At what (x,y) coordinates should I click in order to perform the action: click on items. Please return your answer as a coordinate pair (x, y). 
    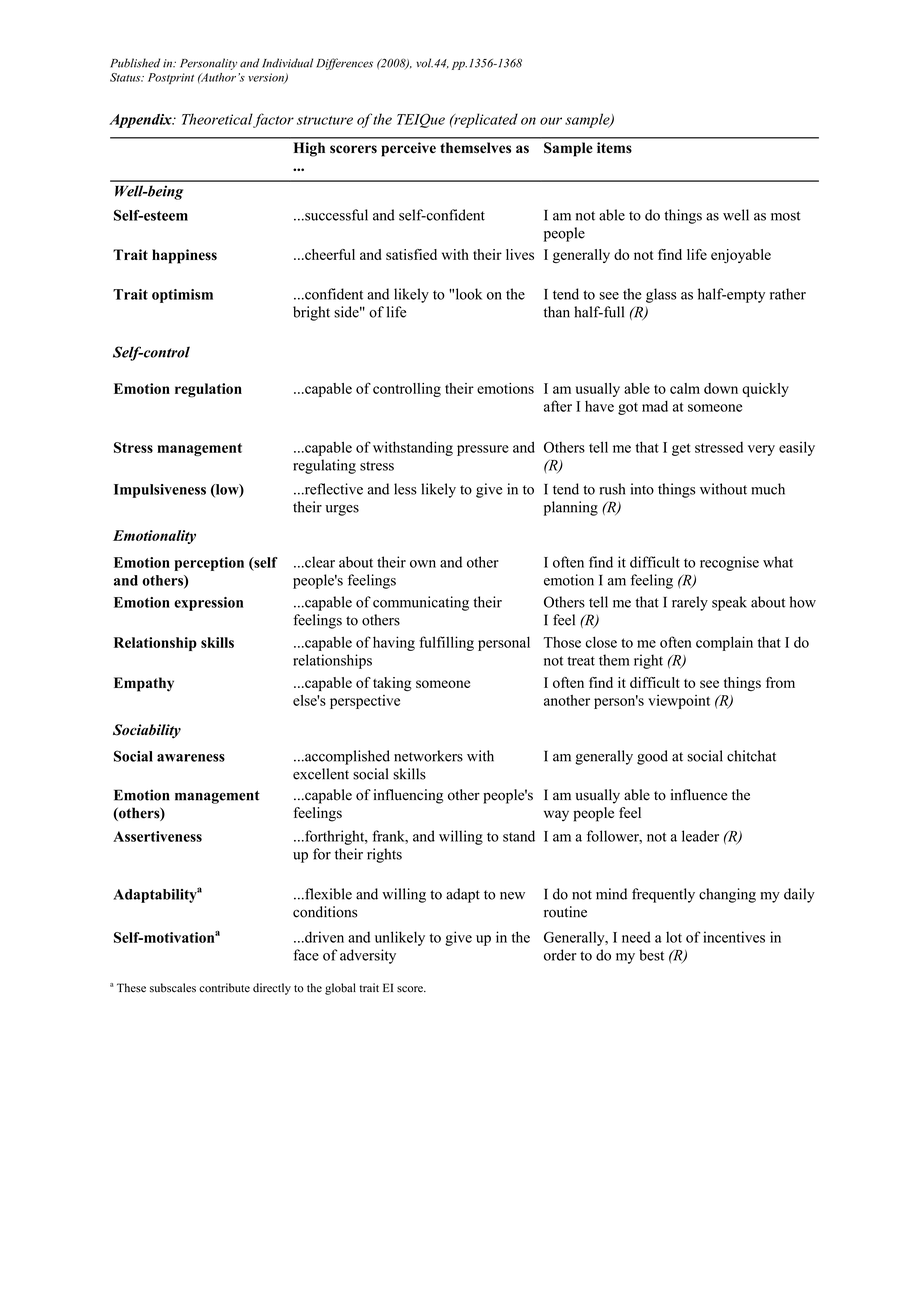
    Looking at the image, I should click on (614, 147).
